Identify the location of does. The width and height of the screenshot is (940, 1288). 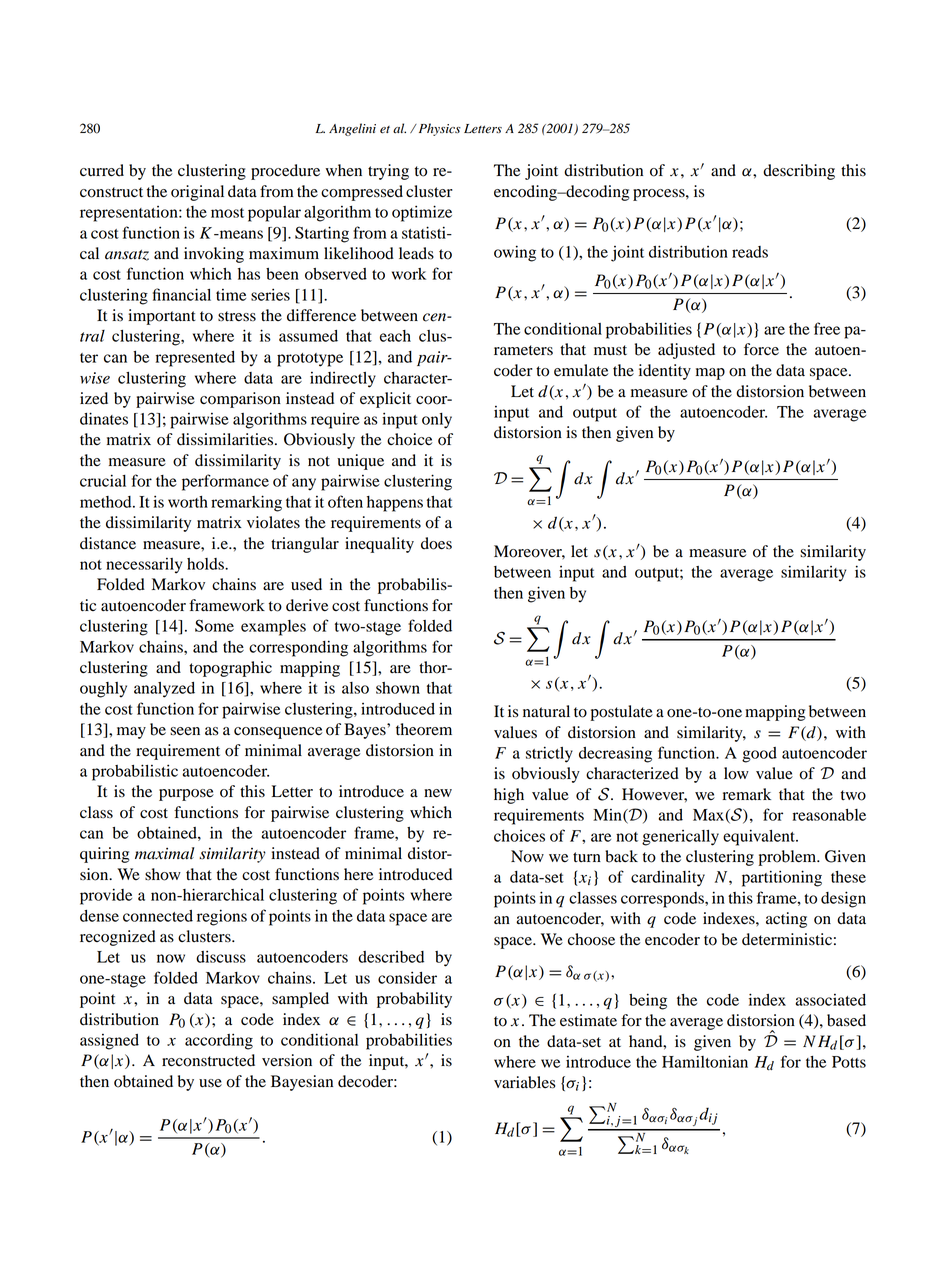
(436, 543).
